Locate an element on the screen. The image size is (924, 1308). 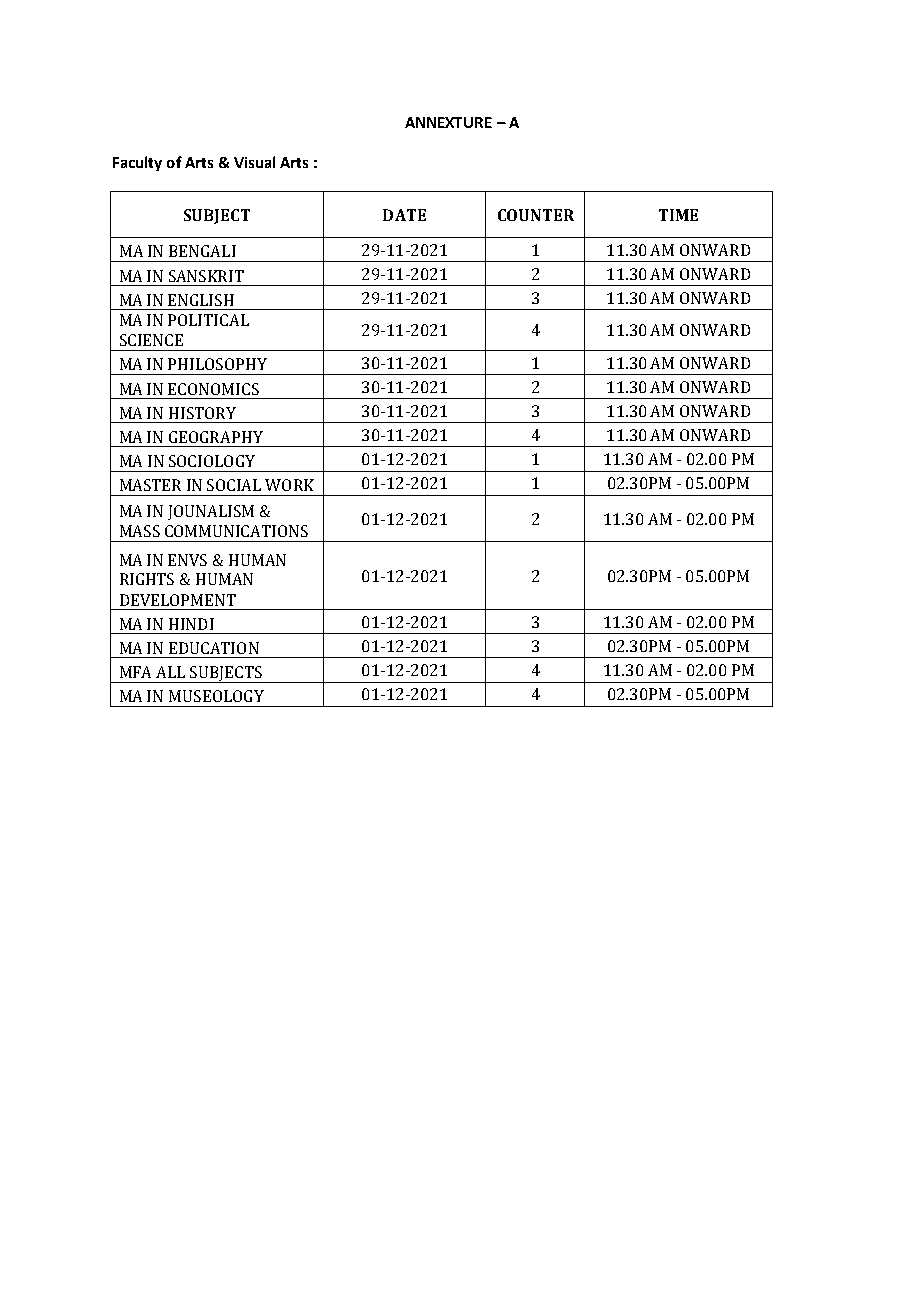
EDUCATION is located at coordinates (214, 648).
